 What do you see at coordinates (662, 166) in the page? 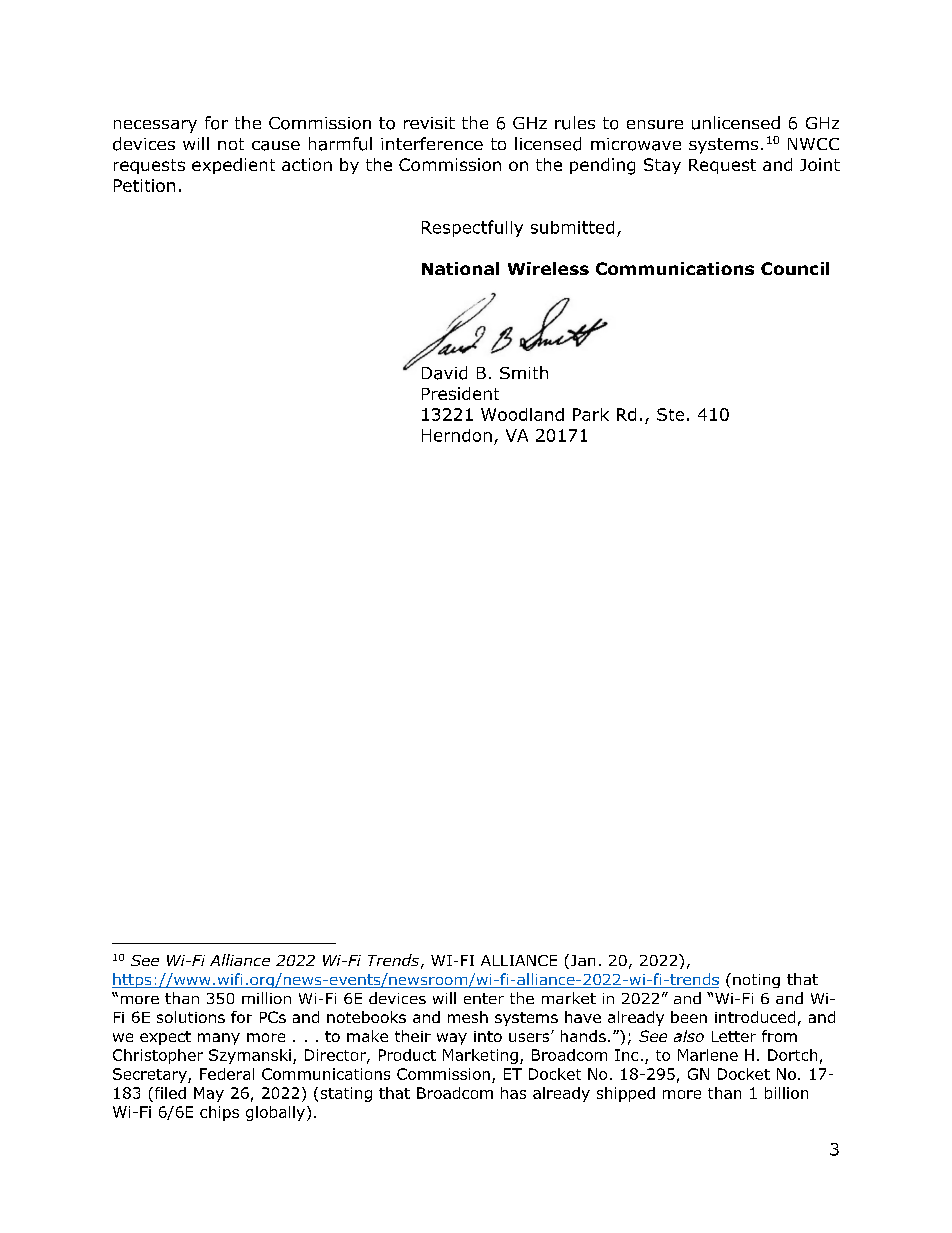
I see `Stay` at bounding box center [662, 166].
